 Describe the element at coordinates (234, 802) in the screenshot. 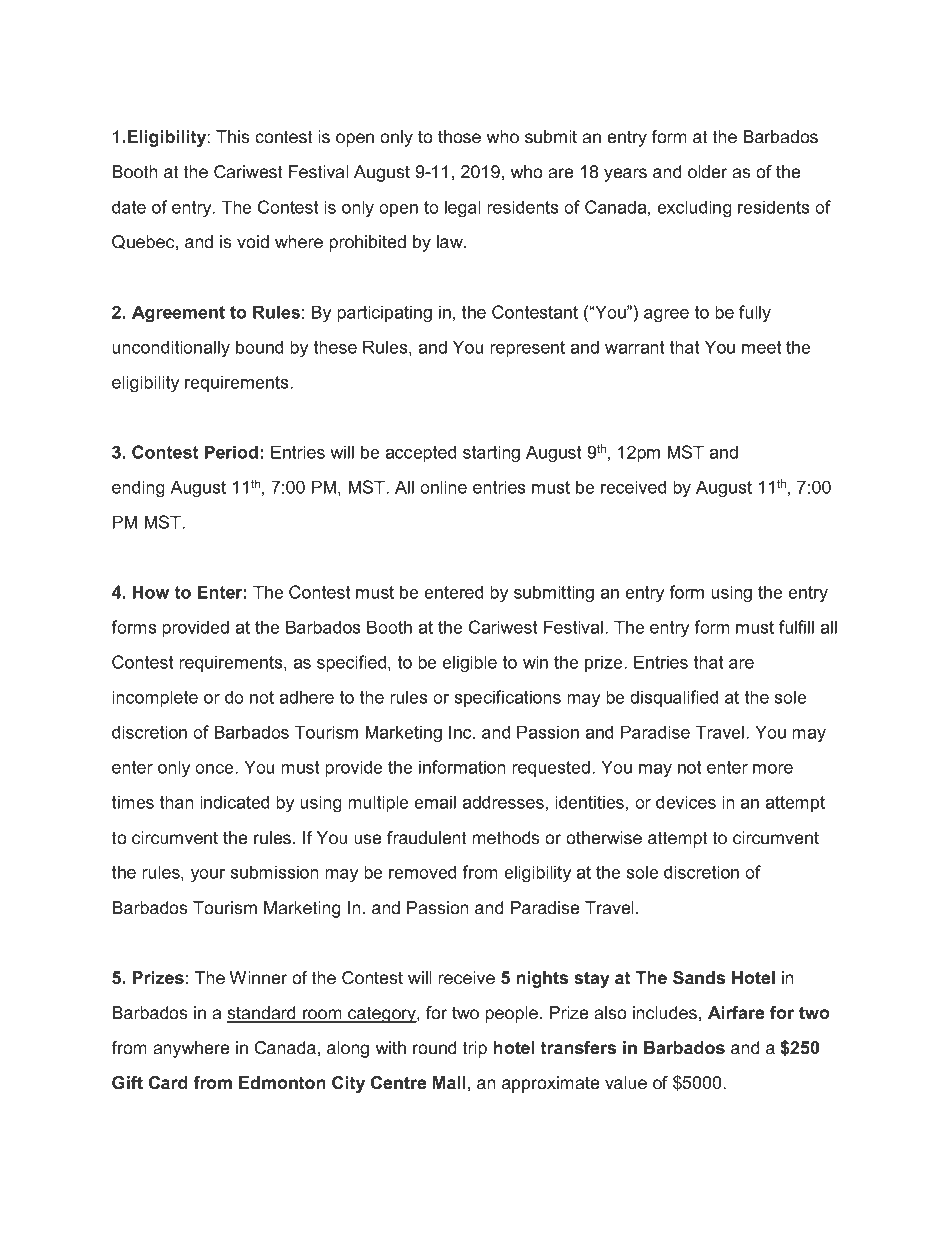

I see `indicated` at that location.
